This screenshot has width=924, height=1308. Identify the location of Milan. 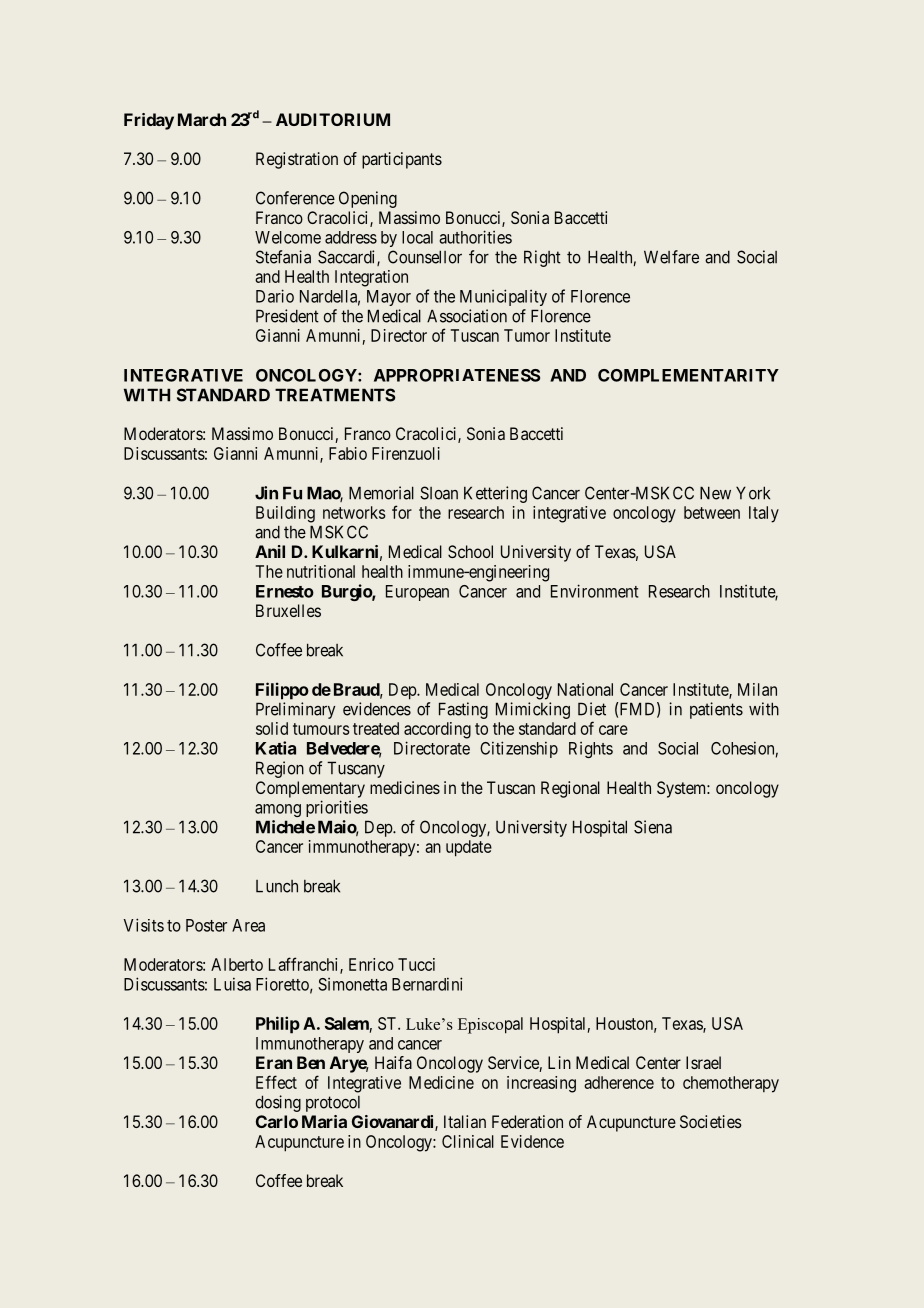
(757, 689).
